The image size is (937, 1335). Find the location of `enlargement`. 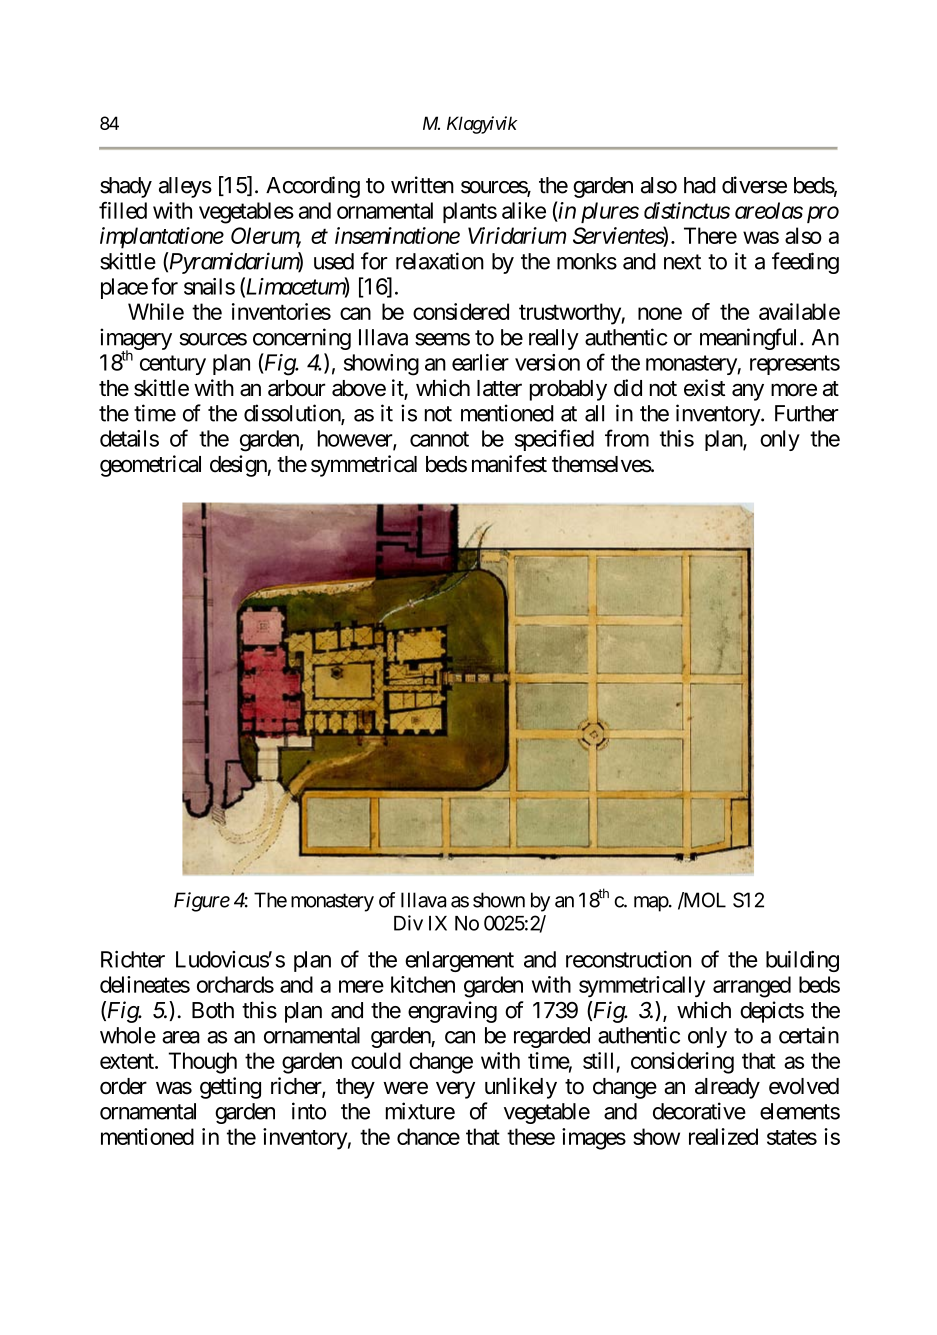

enlargement is located at coordinates (459, 961).
